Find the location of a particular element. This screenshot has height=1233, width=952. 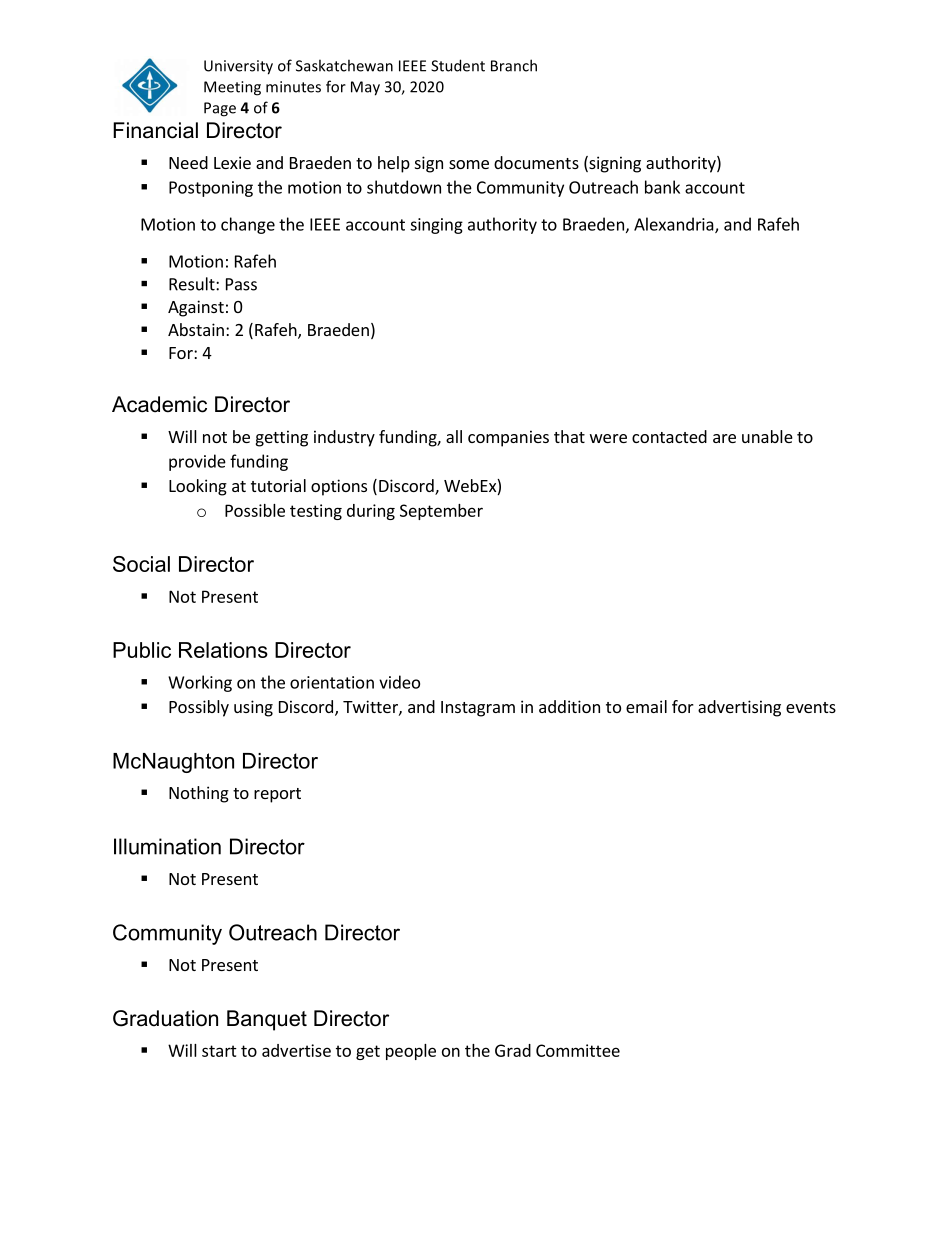

are is located at coordinates (724, 438).
